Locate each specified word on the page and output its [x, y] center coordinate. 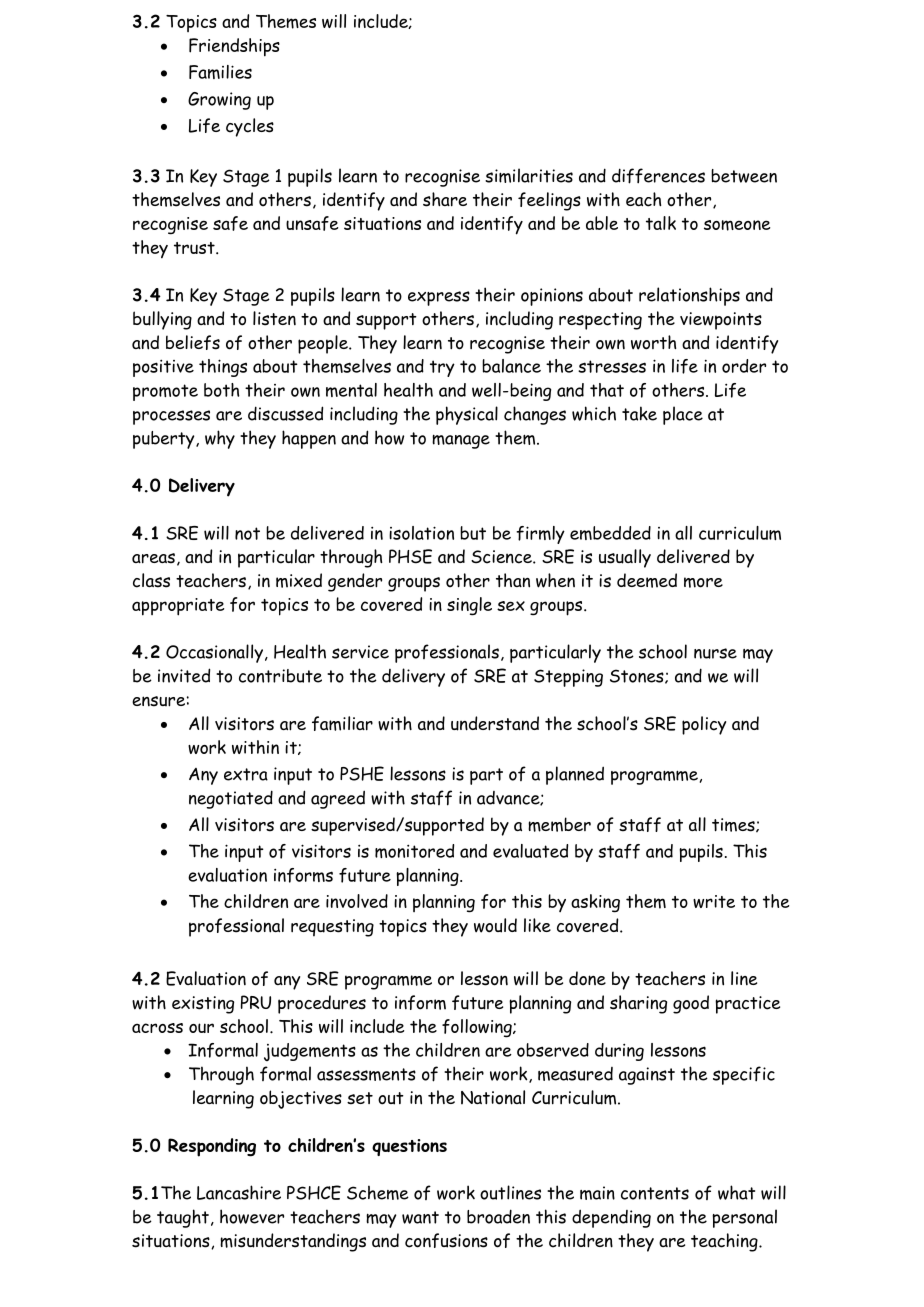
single [469, 606]
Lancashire [239, 1192]
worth [653, 342]
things [223, 368]
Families [220, 72]
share [445, 199]
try [442, 368]
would [495, 925]
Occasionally [214, 653]
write [714, 901]
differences [658, 176]
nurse [715, 653]
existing [203, 1005]
